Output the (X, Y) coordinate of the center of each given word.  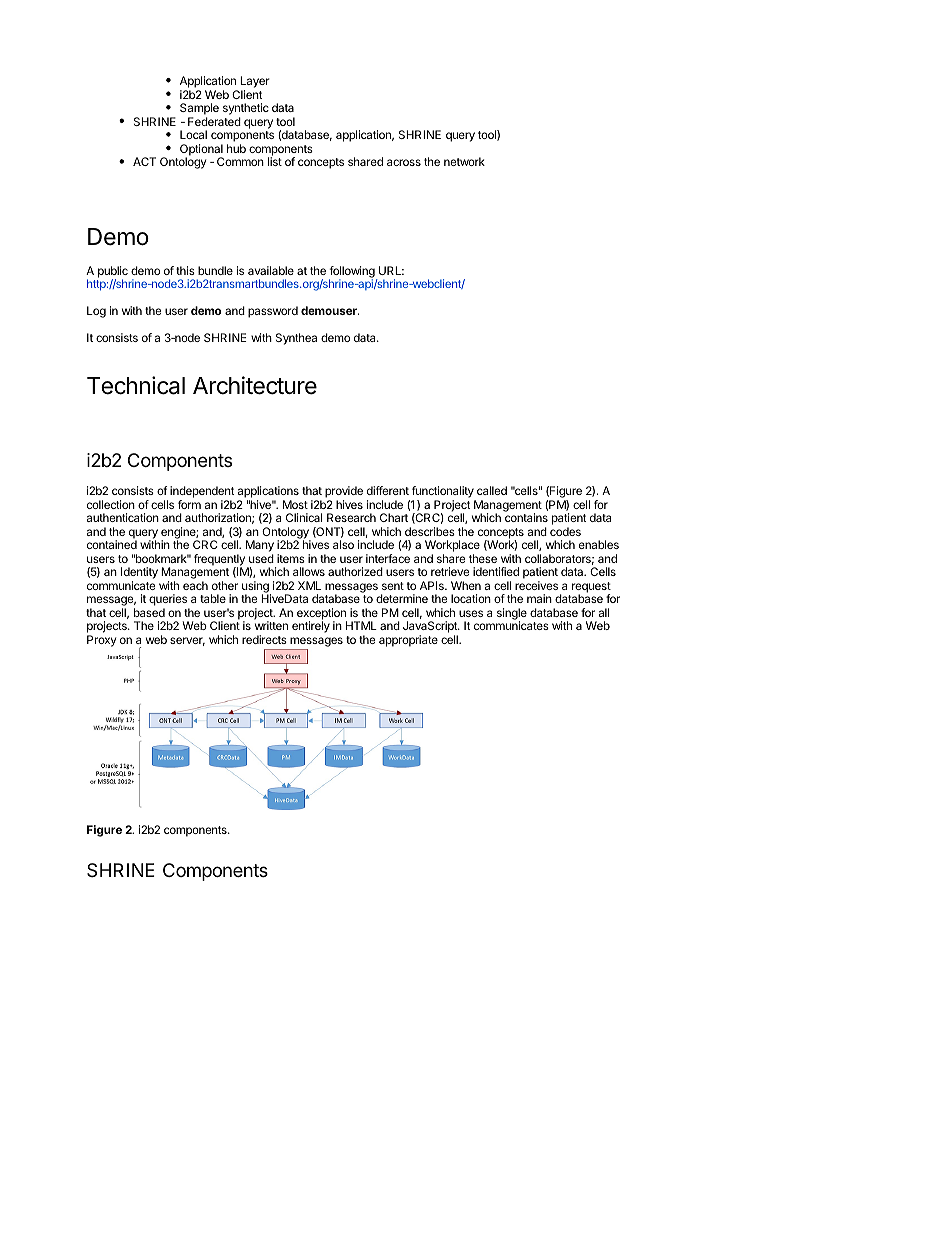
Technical (136, 385)
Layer (255, 83)
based (149, 612)
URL (391, 270)
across (404, 162)
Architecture (255, 385)
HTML (361, 625)
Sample (199, 110)
